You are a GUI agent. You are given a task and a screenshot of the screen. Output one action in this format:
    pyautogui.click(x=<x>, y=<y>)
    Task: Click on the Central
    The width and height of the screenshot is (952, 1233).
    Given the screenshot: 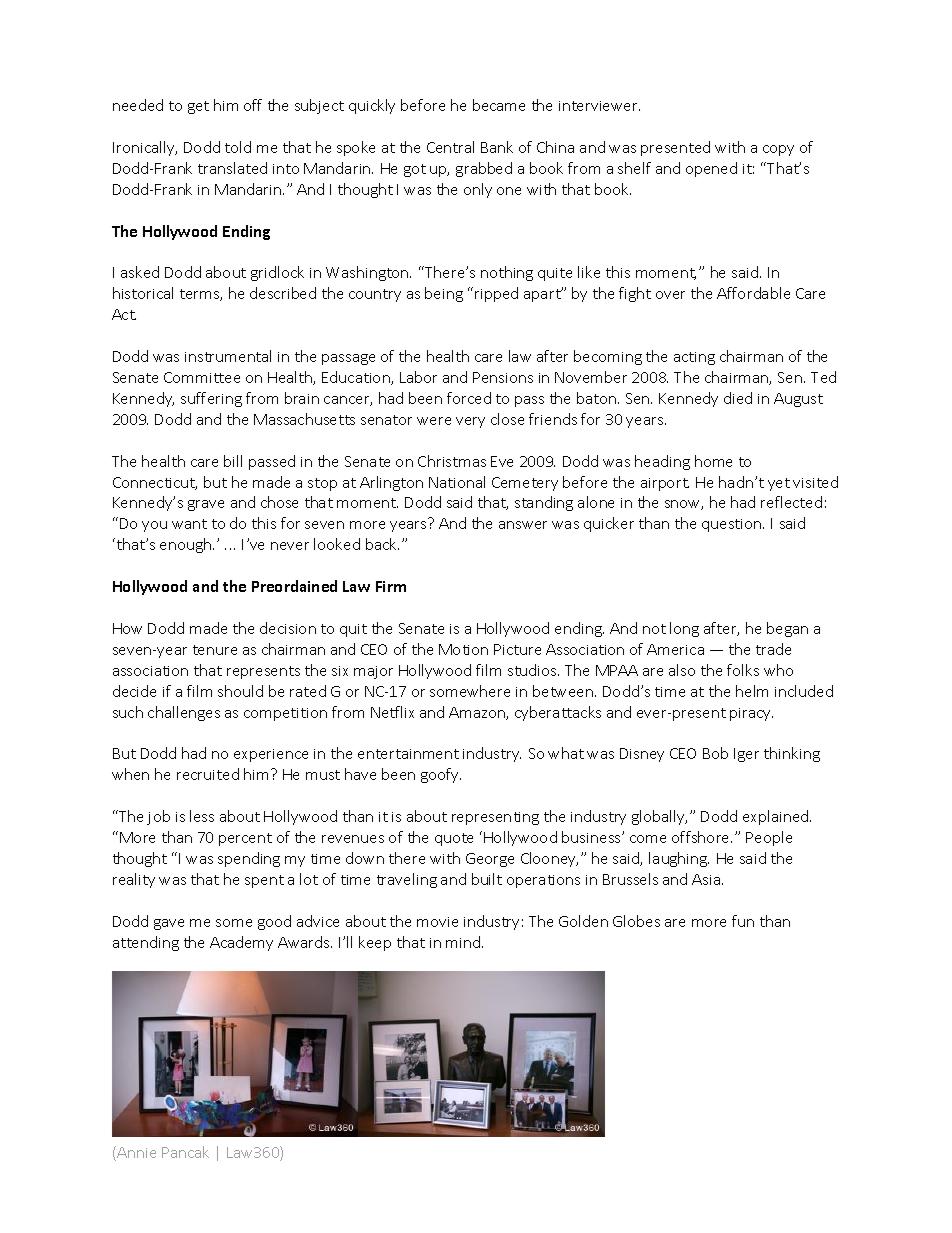 What is the action you would take?
    pyautogui.click(x=450, y=147)
